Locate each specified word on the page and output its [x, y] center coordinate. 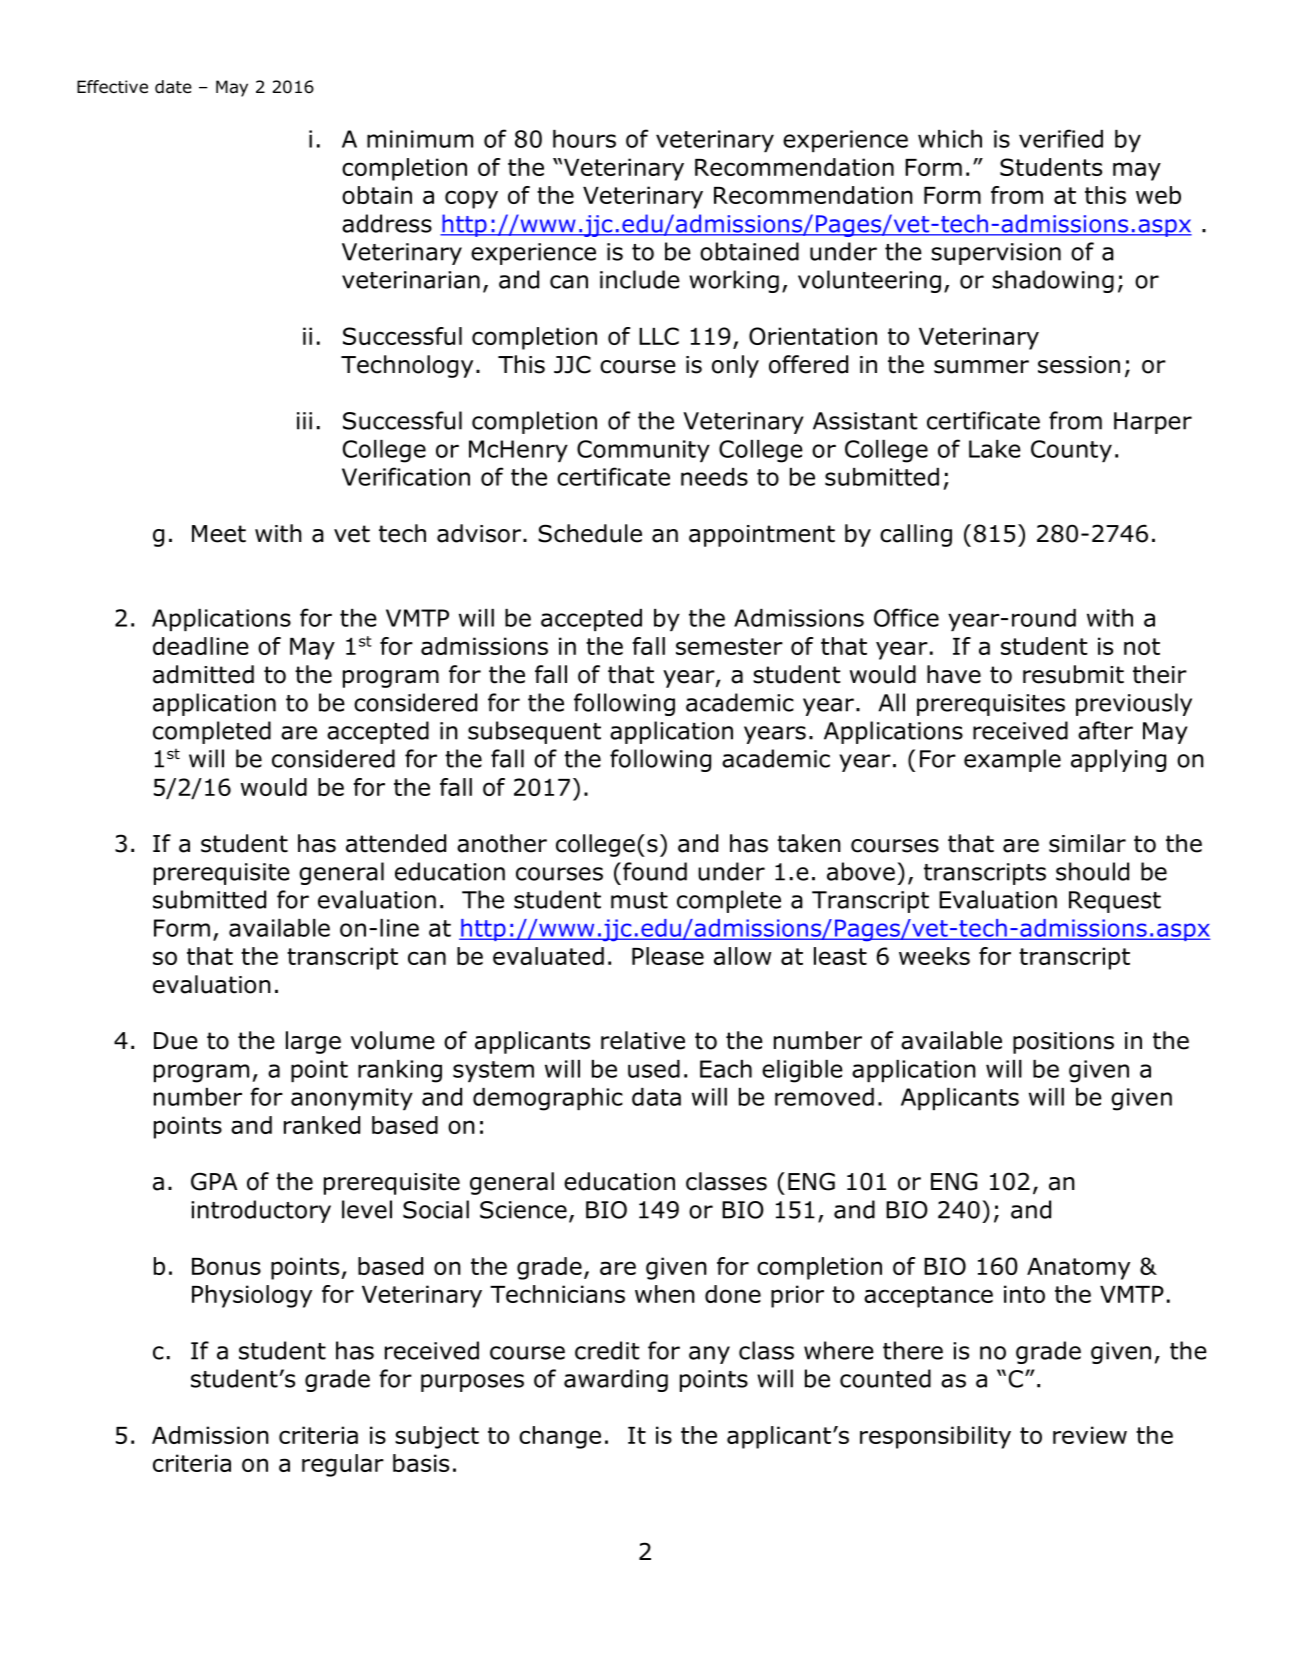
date [173, 87]
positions [1063, 1043]
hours [584, 139]
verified [1061, 138]
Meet [219, 534]
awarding [616, 1380]
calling [916, 535]
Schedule [590, 533]
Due [176, 1041]
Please [668, 956]
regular [343, 1465]
